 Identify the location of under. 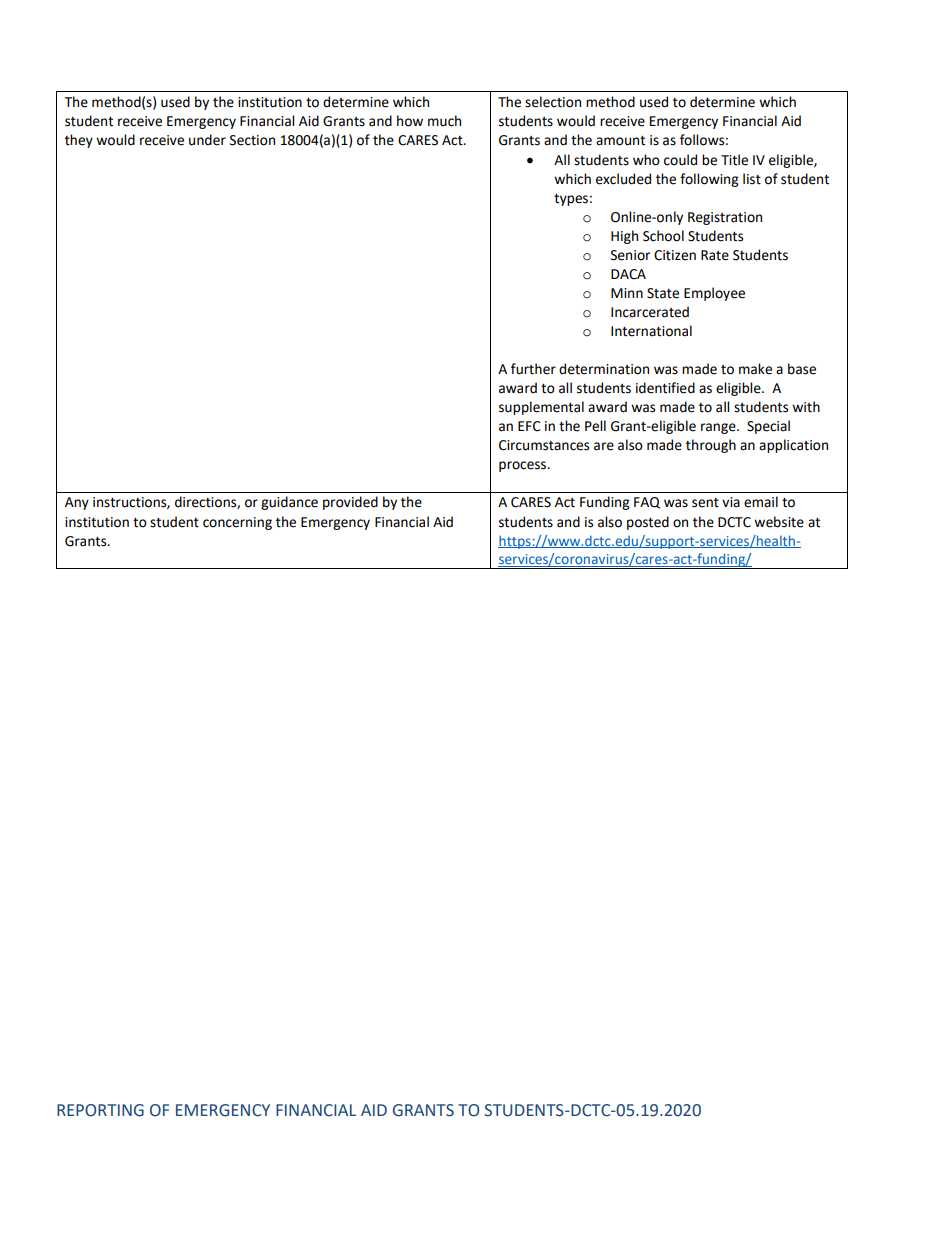
(207, 140).
